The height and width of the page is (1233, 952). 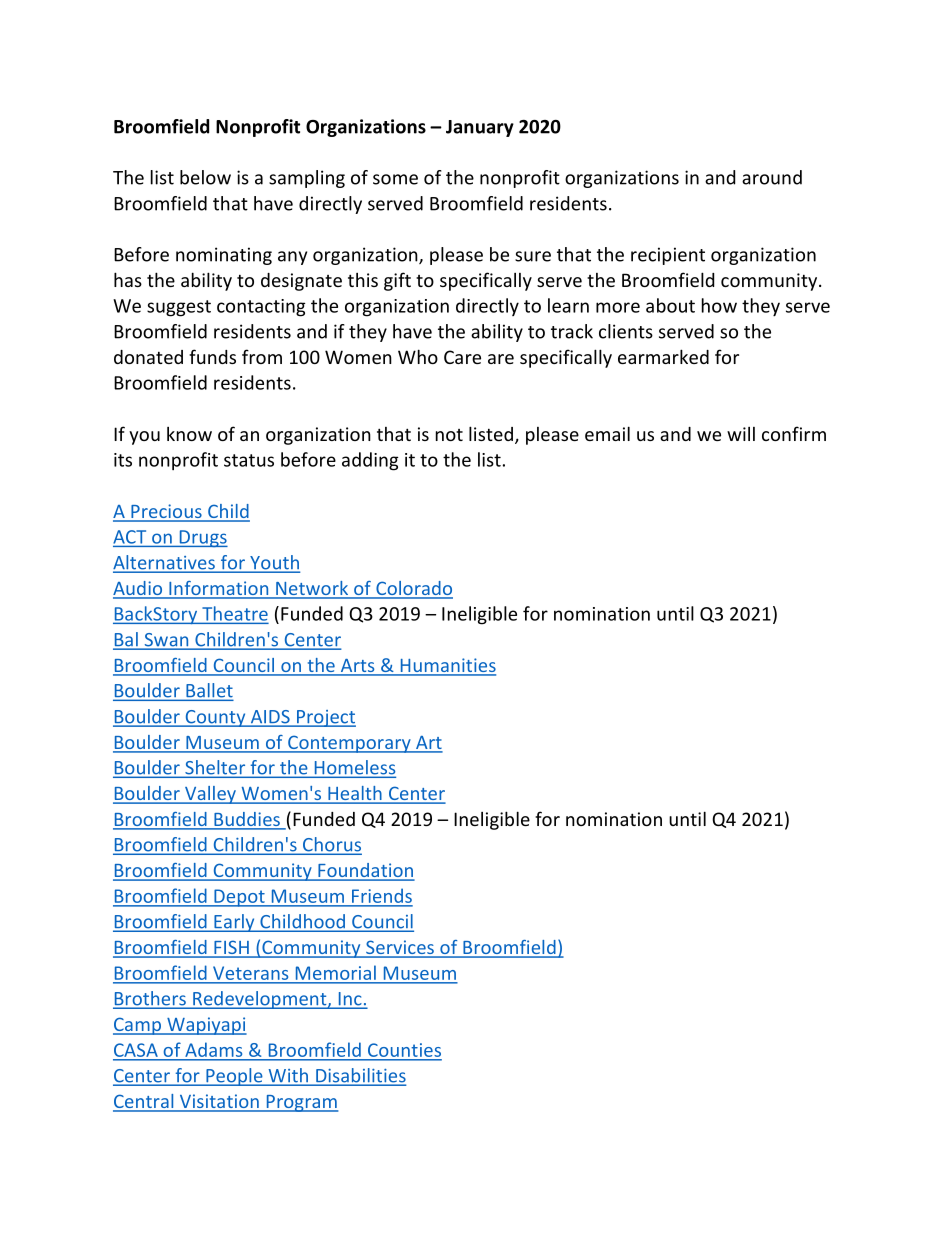 What do you see at coordinates (741, 434) in the page?
I see `will` at bounding box center [741, 434].
